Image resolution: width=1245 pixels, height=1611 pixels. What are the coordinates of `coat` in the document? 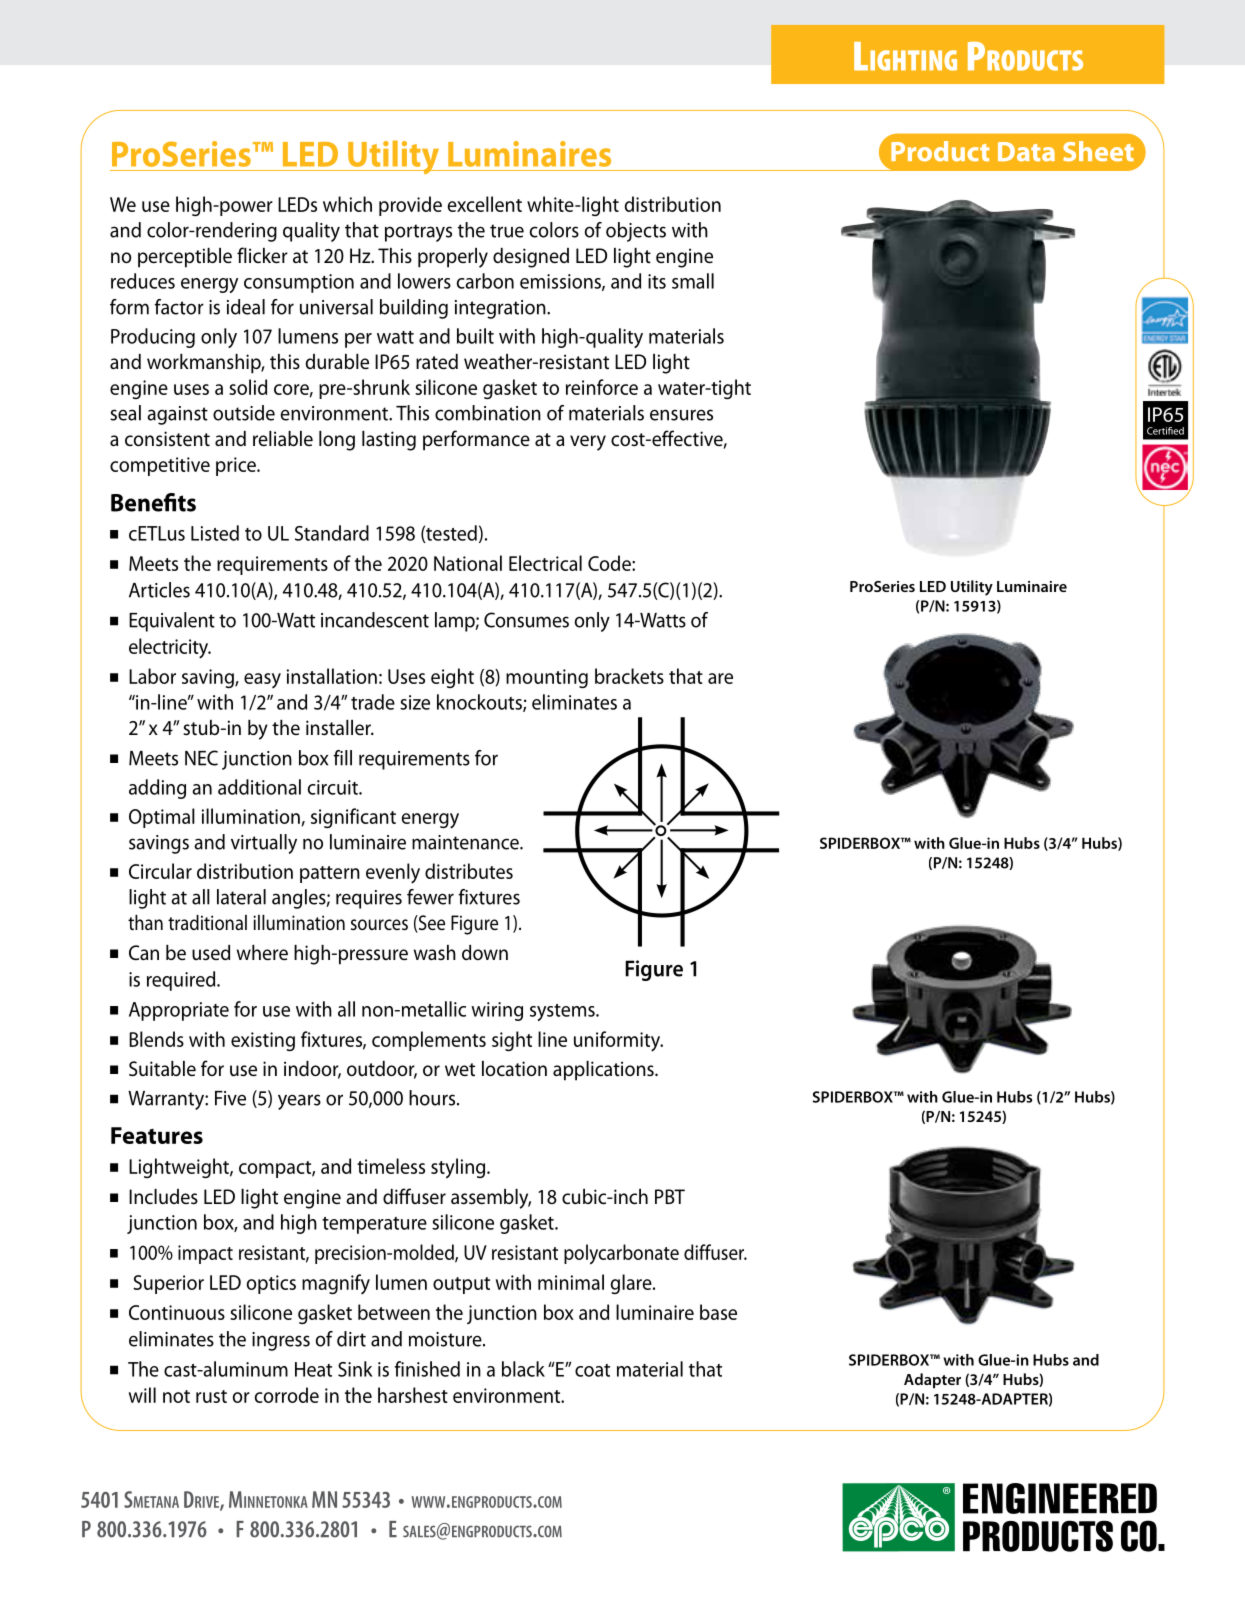 It's located at (592, 1370).
